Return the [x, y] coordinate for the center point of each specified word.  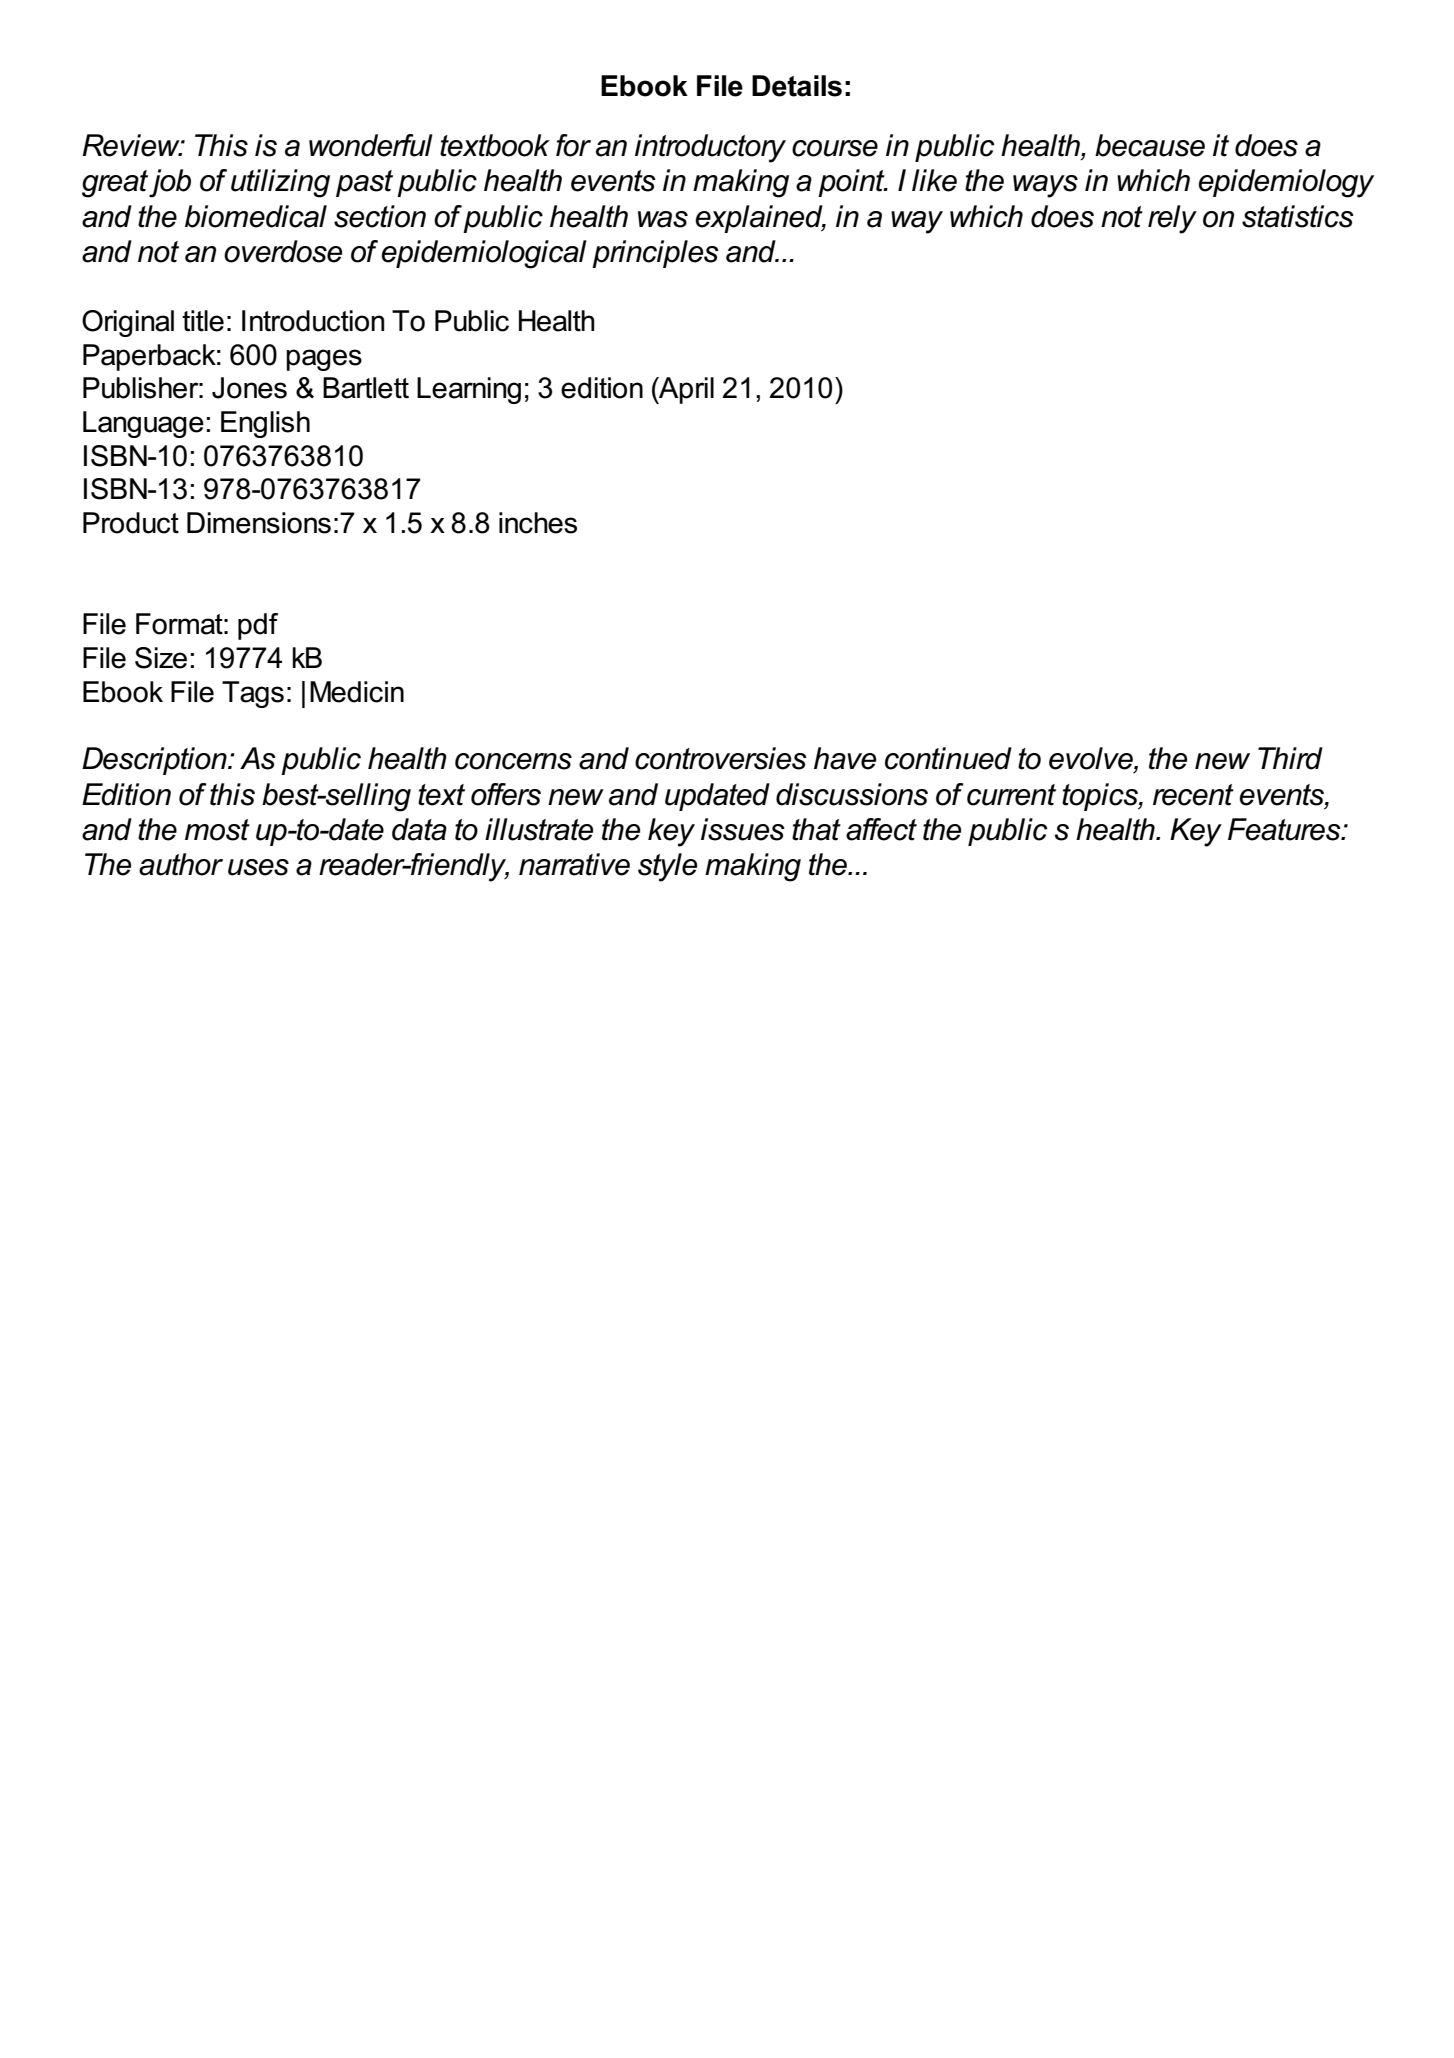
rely [1172, 219]
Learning [469, 390]
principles [655, 254]
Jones [249, 388]
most [217, 830]
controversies [721, 758]
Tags [253, 694]
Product [131, 523]
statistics [1298, 216]
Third [1290, 758]
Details [797, 86]
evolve [1092, 759]
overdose [283, 251]
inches [538, 523]
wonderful [371, 145]
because [1150, 145]
